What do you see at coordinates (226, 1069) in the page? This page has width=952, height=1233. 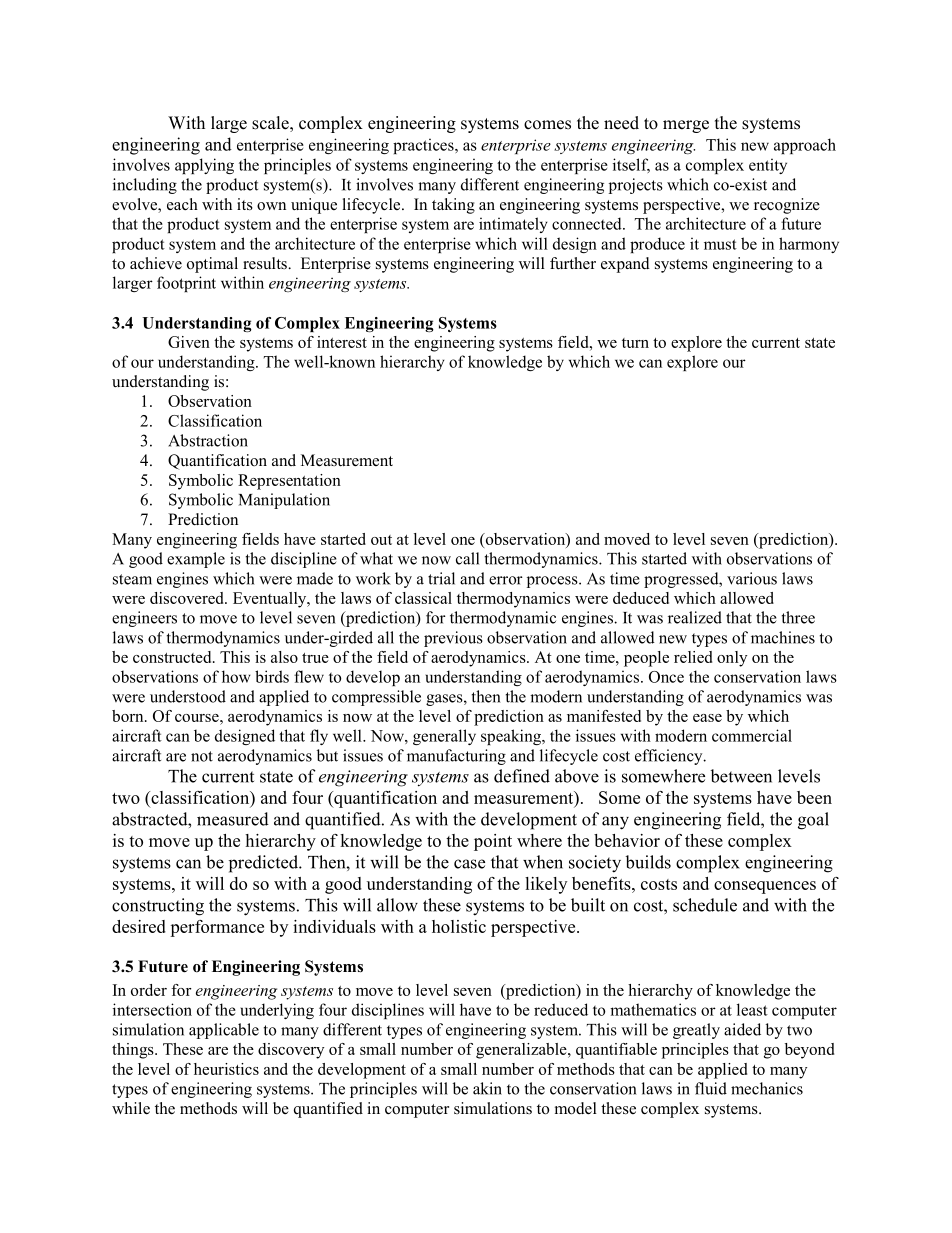 I see `heuristics` at bounding box center [226, 1069].
